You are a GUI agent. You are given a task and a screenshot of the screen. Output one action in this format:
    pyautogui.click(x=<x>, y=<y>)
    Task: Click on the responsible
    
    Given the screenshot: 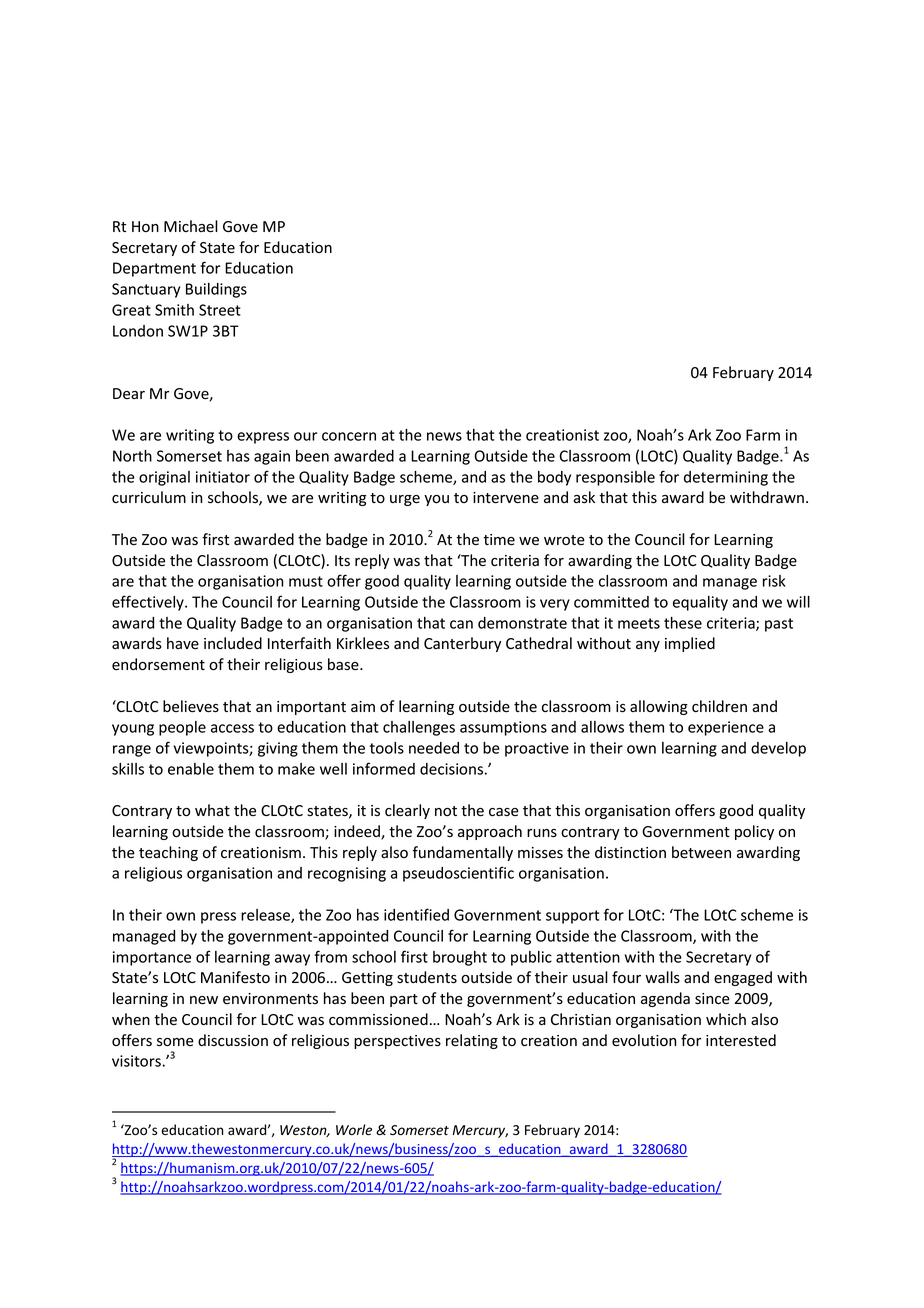 What is the action you would take?
    pyautogui.click(x=615, y=478)
